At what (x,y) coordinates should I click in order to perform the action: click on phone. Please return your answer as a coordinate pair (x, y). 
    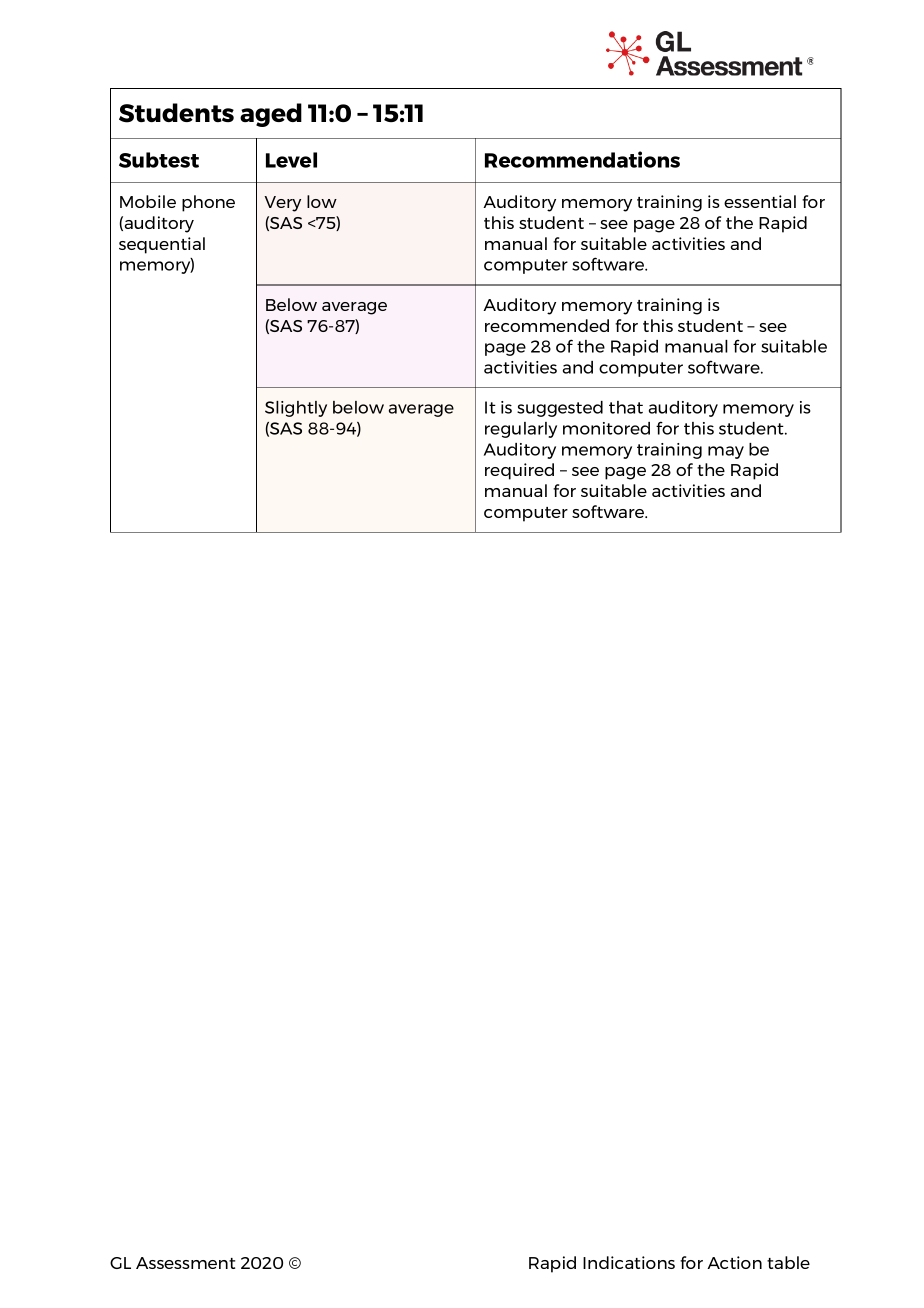
    Looking at the image, I should click on (208, 203).
